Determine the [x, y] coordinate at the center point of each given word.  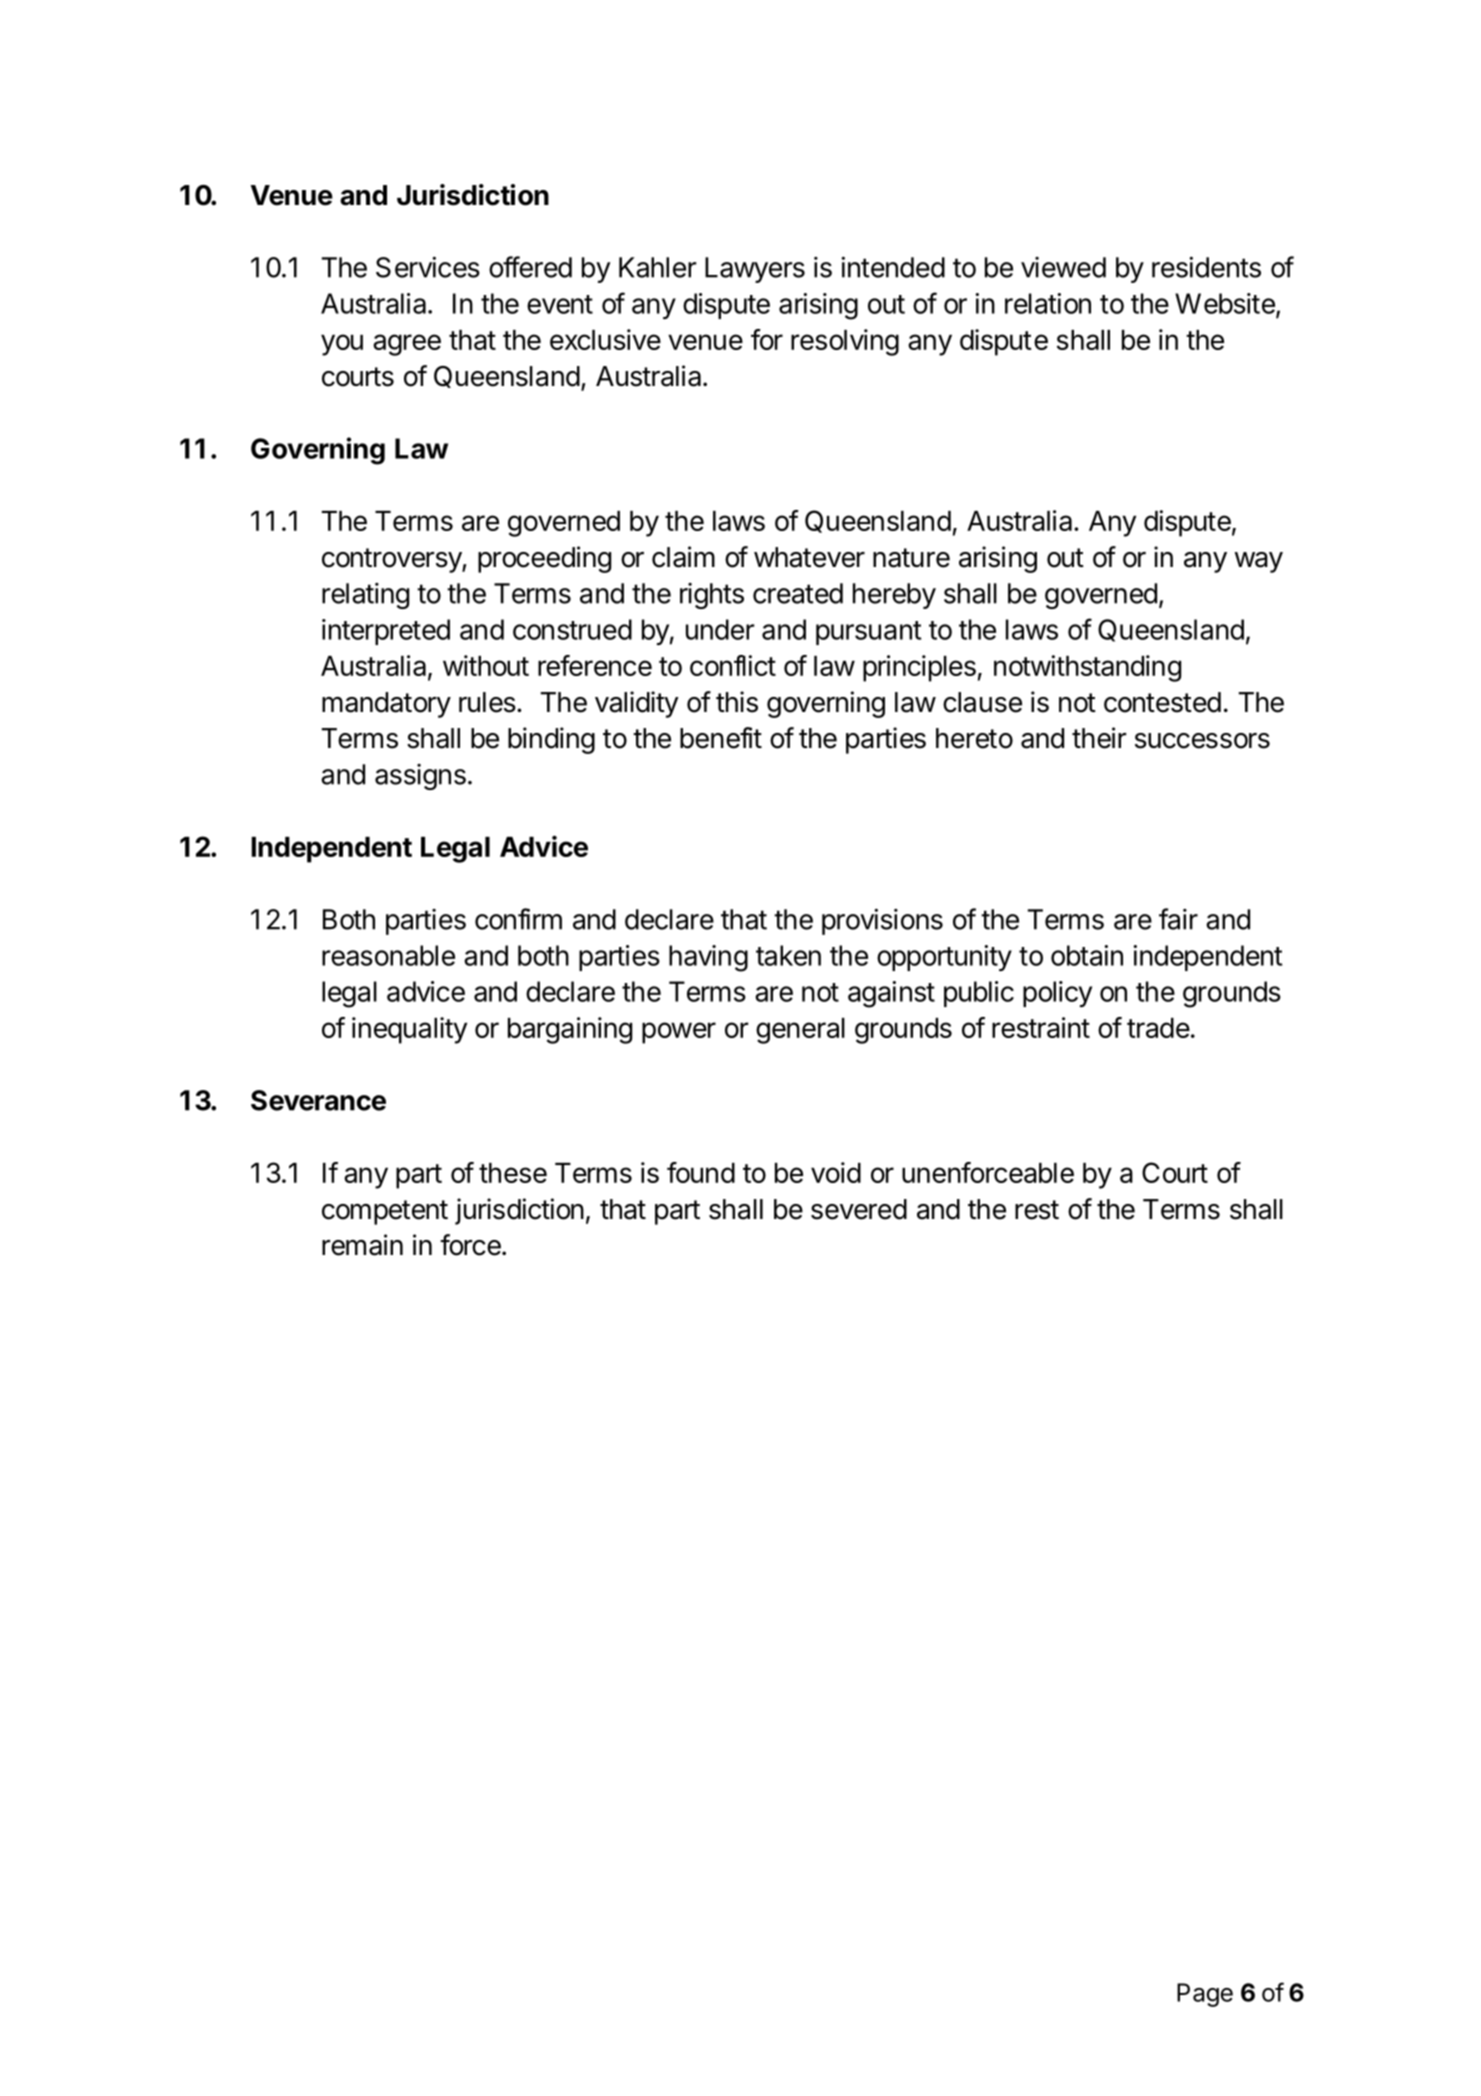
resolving [845, 342]
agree [407, 345]
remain [362, 1245]
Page [1205, 1995]
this [737, 702]
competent [385, 1212]
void [836, 1172]
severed [859, 1209]
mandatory [386, 705]
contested [1162, 702]
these [513, 1173]
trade [1158, 1028]
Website [1226, 304]
